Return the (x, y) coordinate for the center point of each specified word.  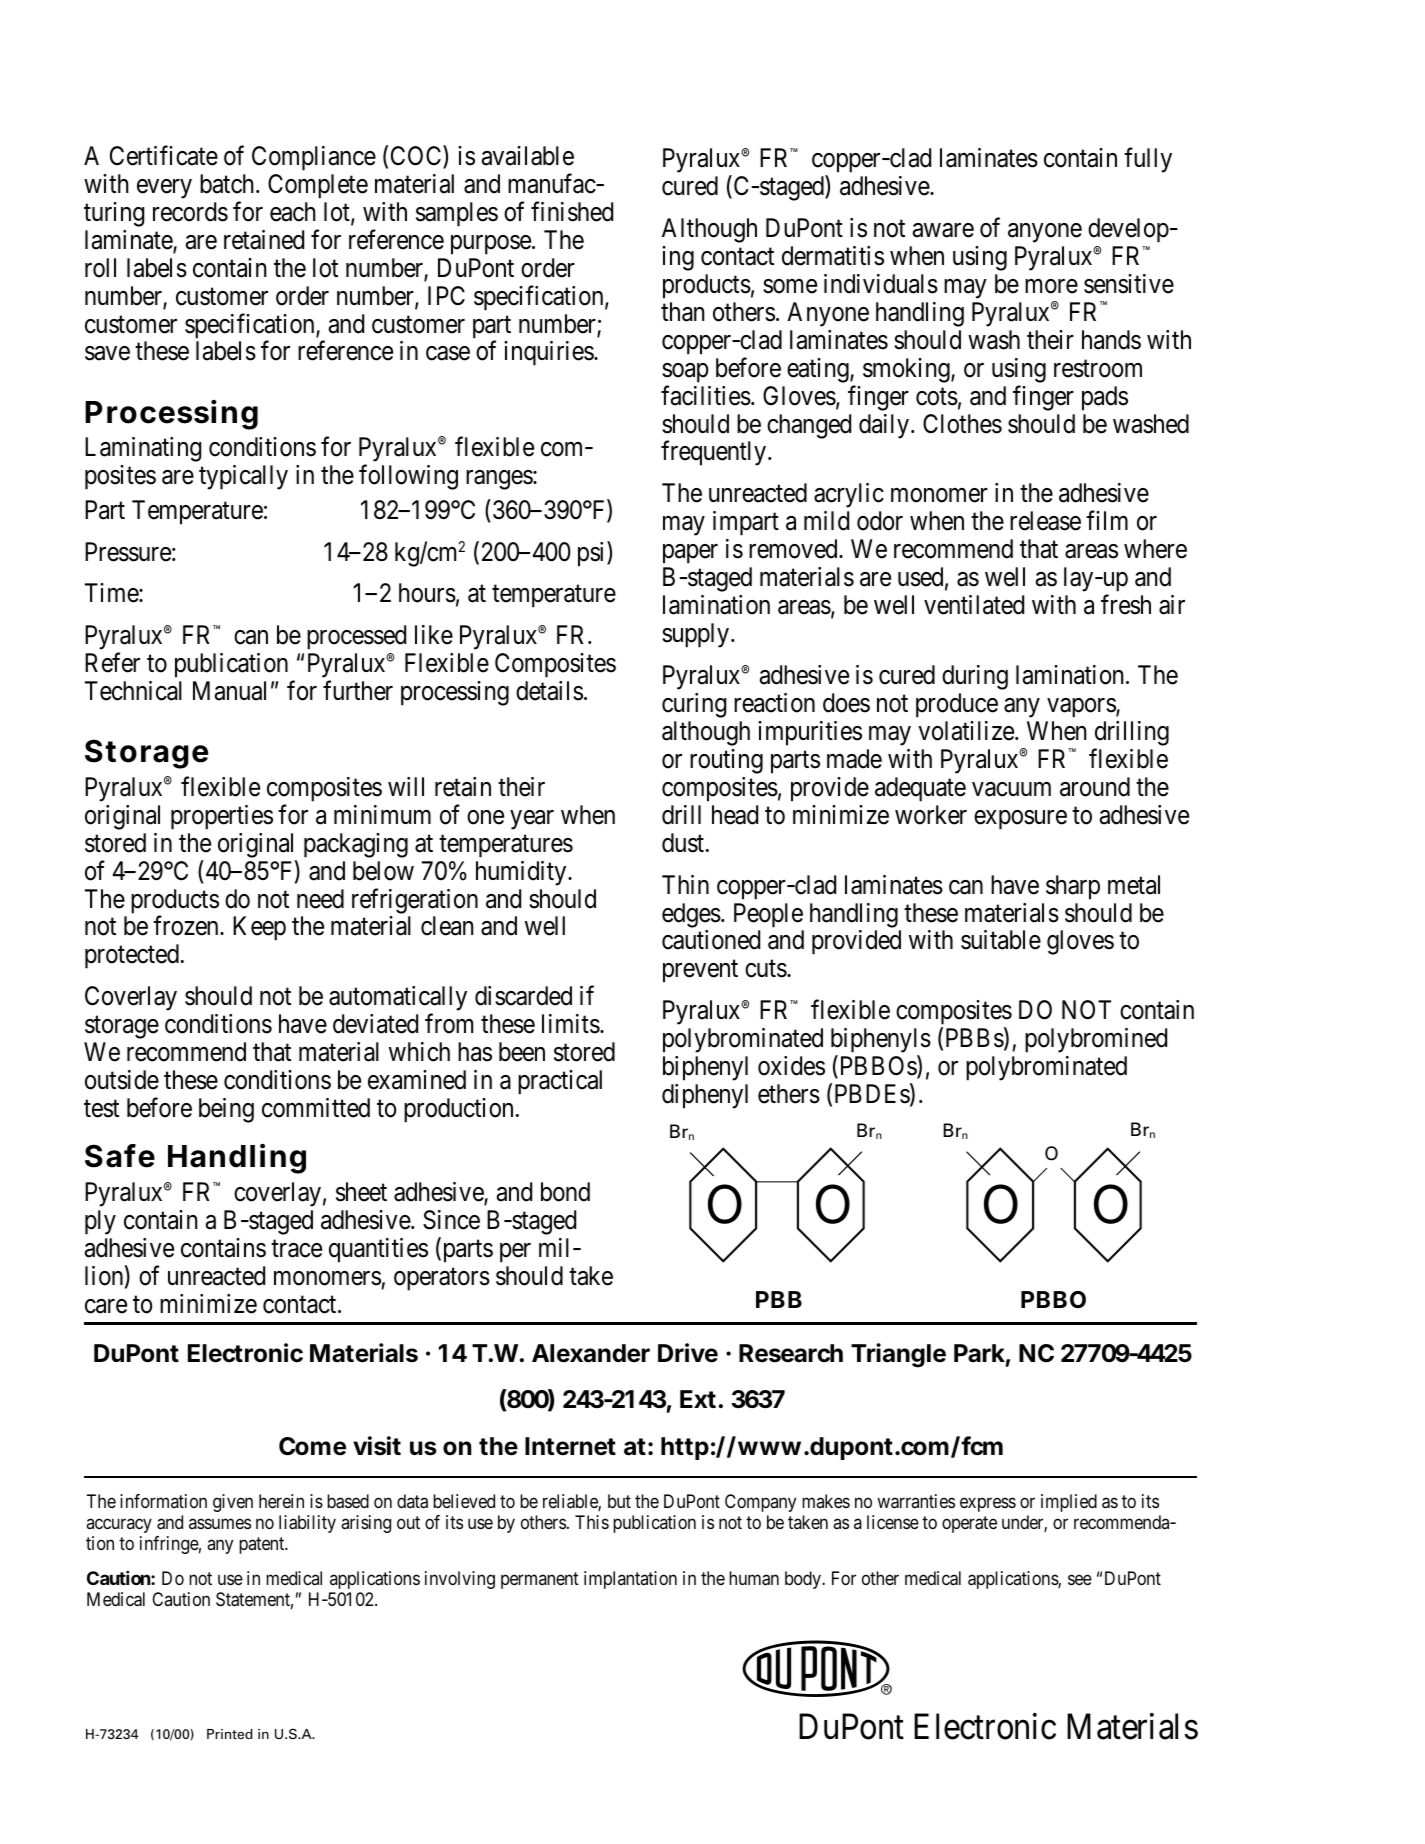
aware (943, 230)
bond (565, 1192)
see (1080, 1580)
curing (694, 705)
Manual (229, 691)
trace (296, 1249)
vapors (1082, 708)
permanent (540, 1580)
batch (228, 184)
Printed (230, 1734)
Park (979, 1353)
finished (572, 211)
